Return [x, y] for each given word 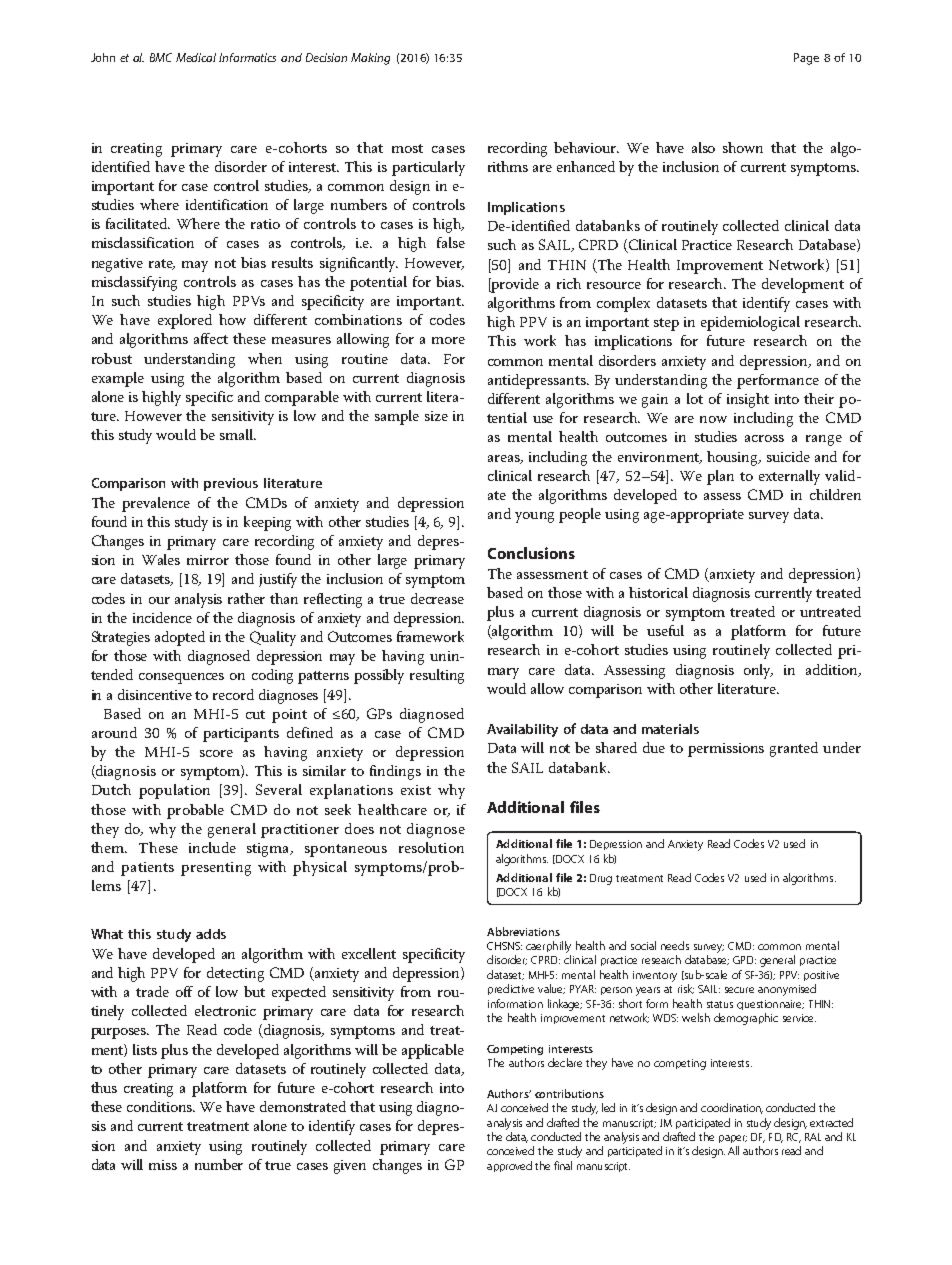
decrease [437, 598]
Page [806, 59]
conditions [161, 1106]
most [407, 148]
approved [509, 1166]
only [758, 671]
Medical [196, 57]
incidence [162, 617]
